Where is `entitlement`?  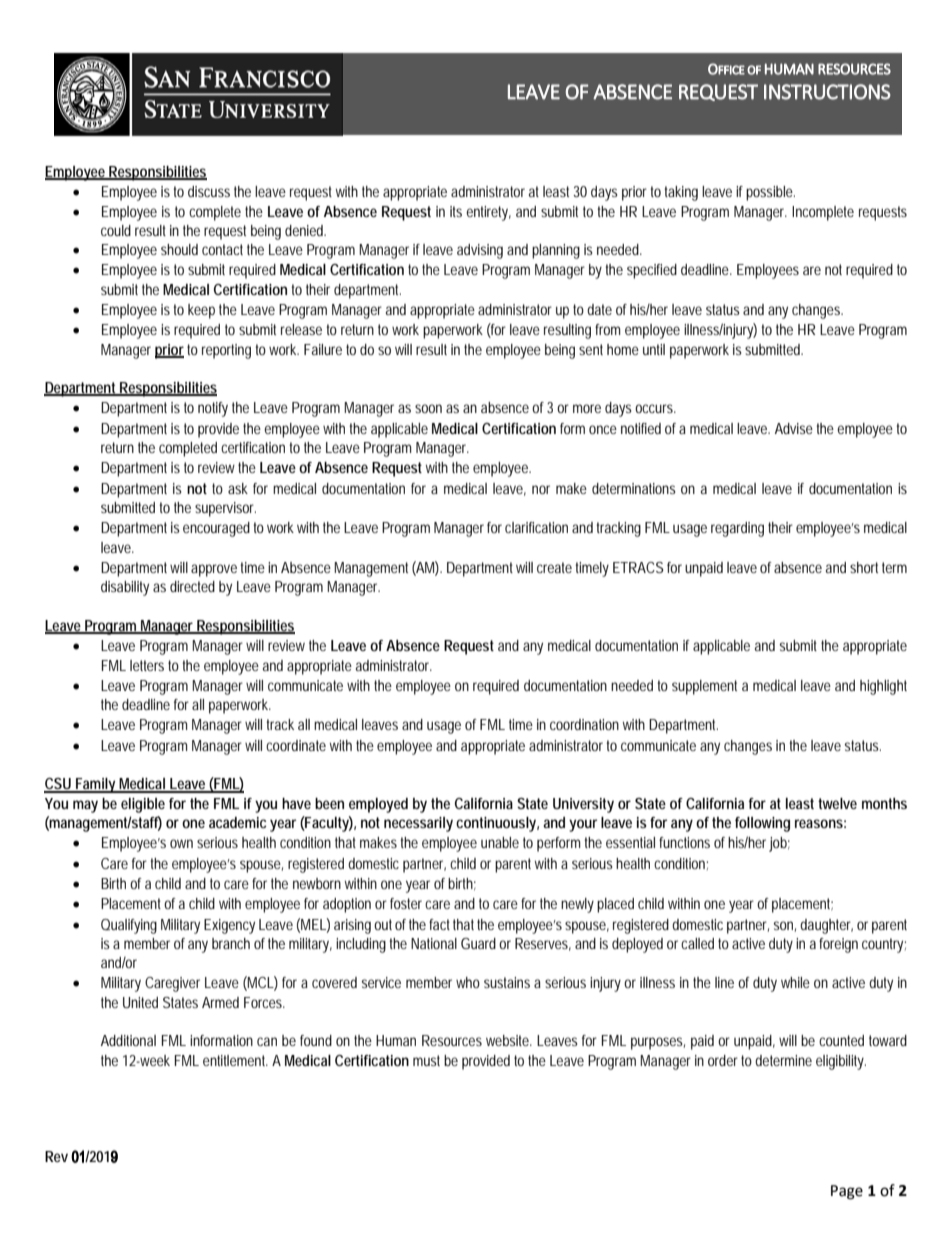 entitlement is located at coordinates (235, 1060).
